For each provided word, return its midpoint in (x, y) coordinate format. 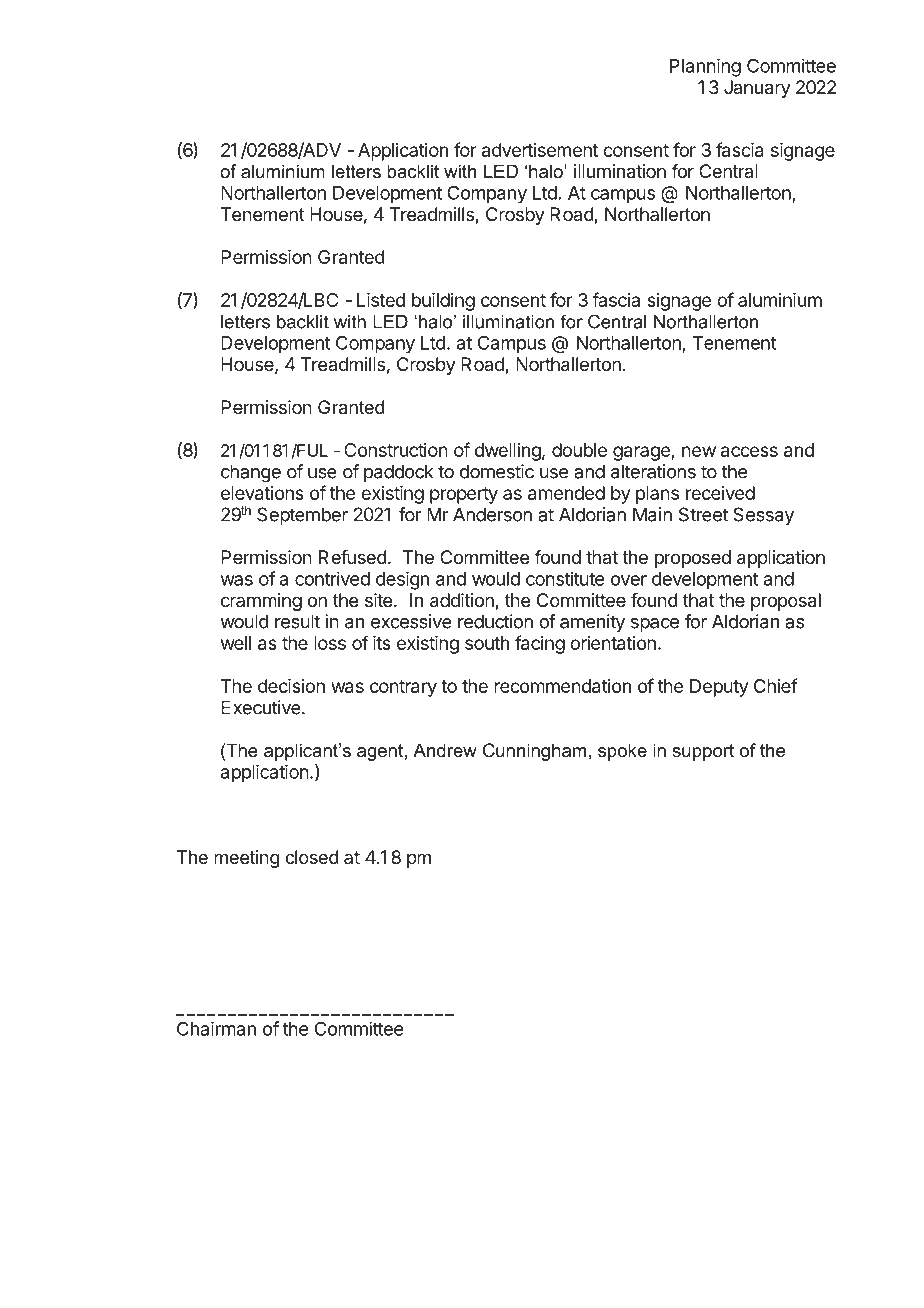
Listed (381, 300)
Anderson (492, 514)
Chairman (216, 1028)
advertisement (540, 150)
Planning (705, 67)
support (703, 752)
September (302, 516)
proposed (693, 559)
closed (312, 857)
